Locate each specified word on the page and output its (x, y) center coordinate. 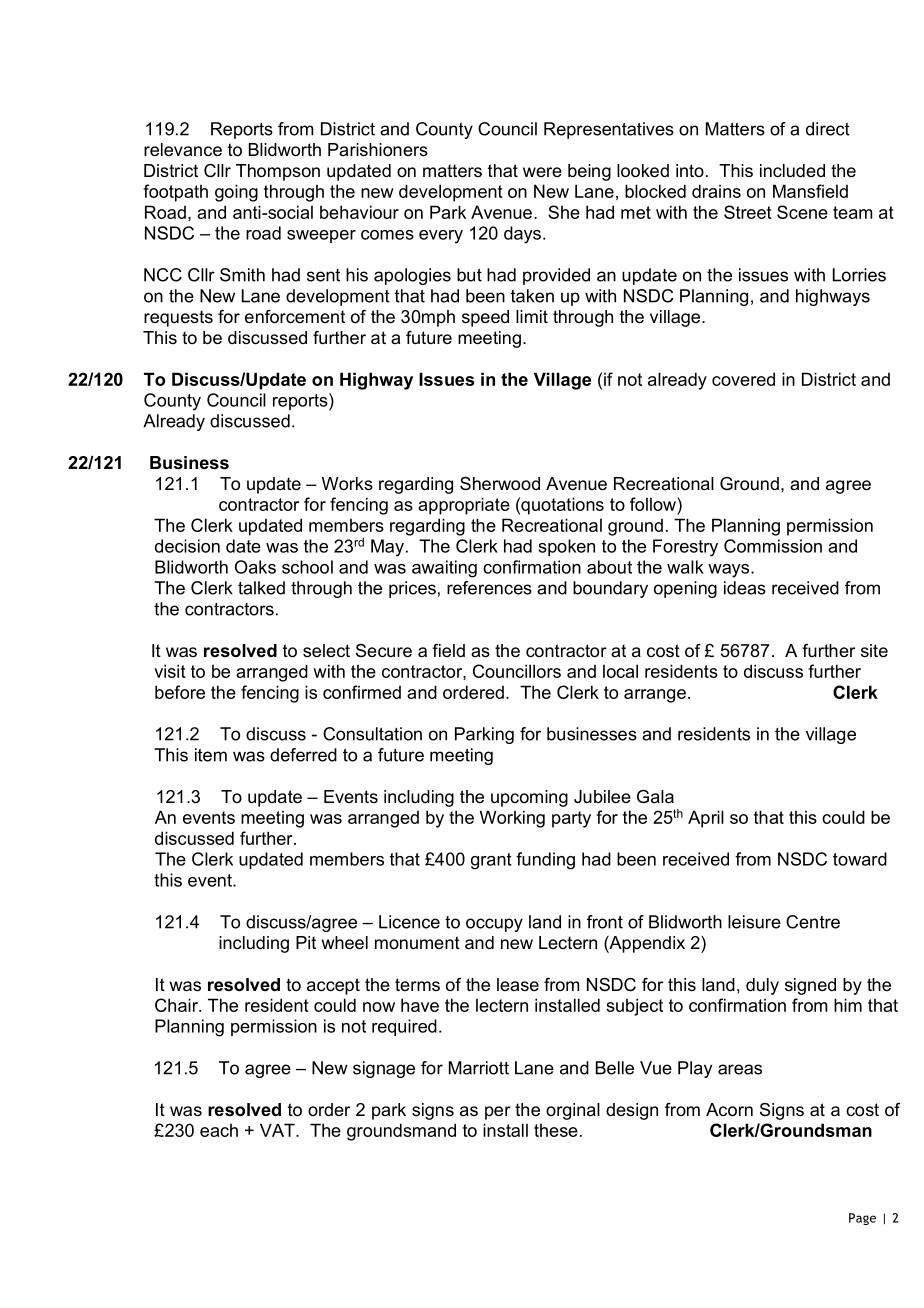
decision (187, 546)
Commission (773, 546)
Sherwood (500, 484)
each (219, 1130)
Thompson (278, 172)
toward (860, 859)
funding (545, 861)
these (556, 1130)
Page (862, 1219)
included (792, 171)
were (542, 172)
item (211, 755)
